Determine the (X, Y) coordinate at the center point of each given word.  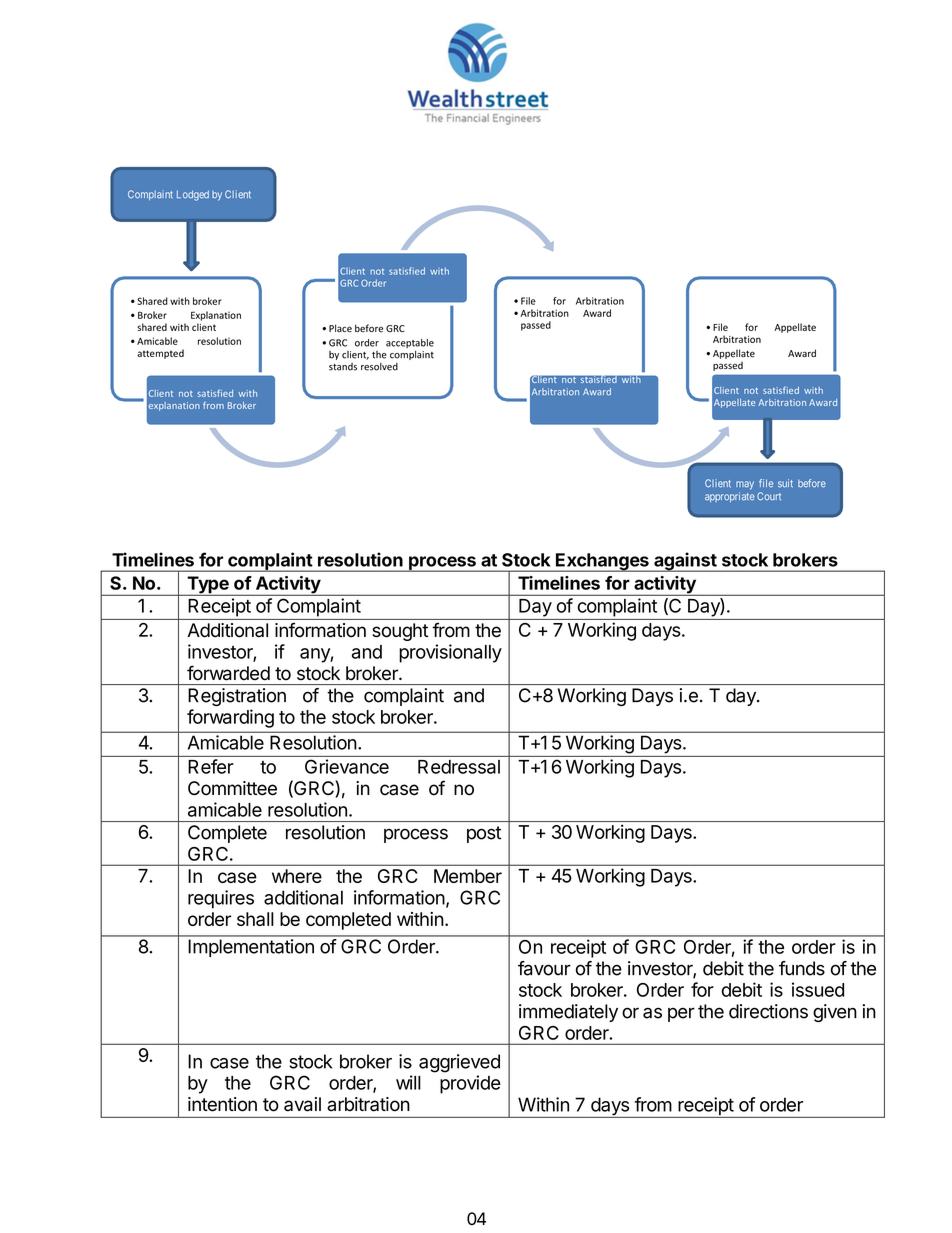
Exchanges (602, 562)
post (484, 834)
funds (802, 968)
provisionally (450, 653)
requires (221, 899)
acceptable (410, 343)
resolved (379, 367)
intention (222, 1104)
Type (208, 586)
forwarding (230, 718)
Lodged (193, 195)
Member (468, 876)
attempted (160, 354)
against (685, 562)
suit (785, 483)
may (745, 485)
